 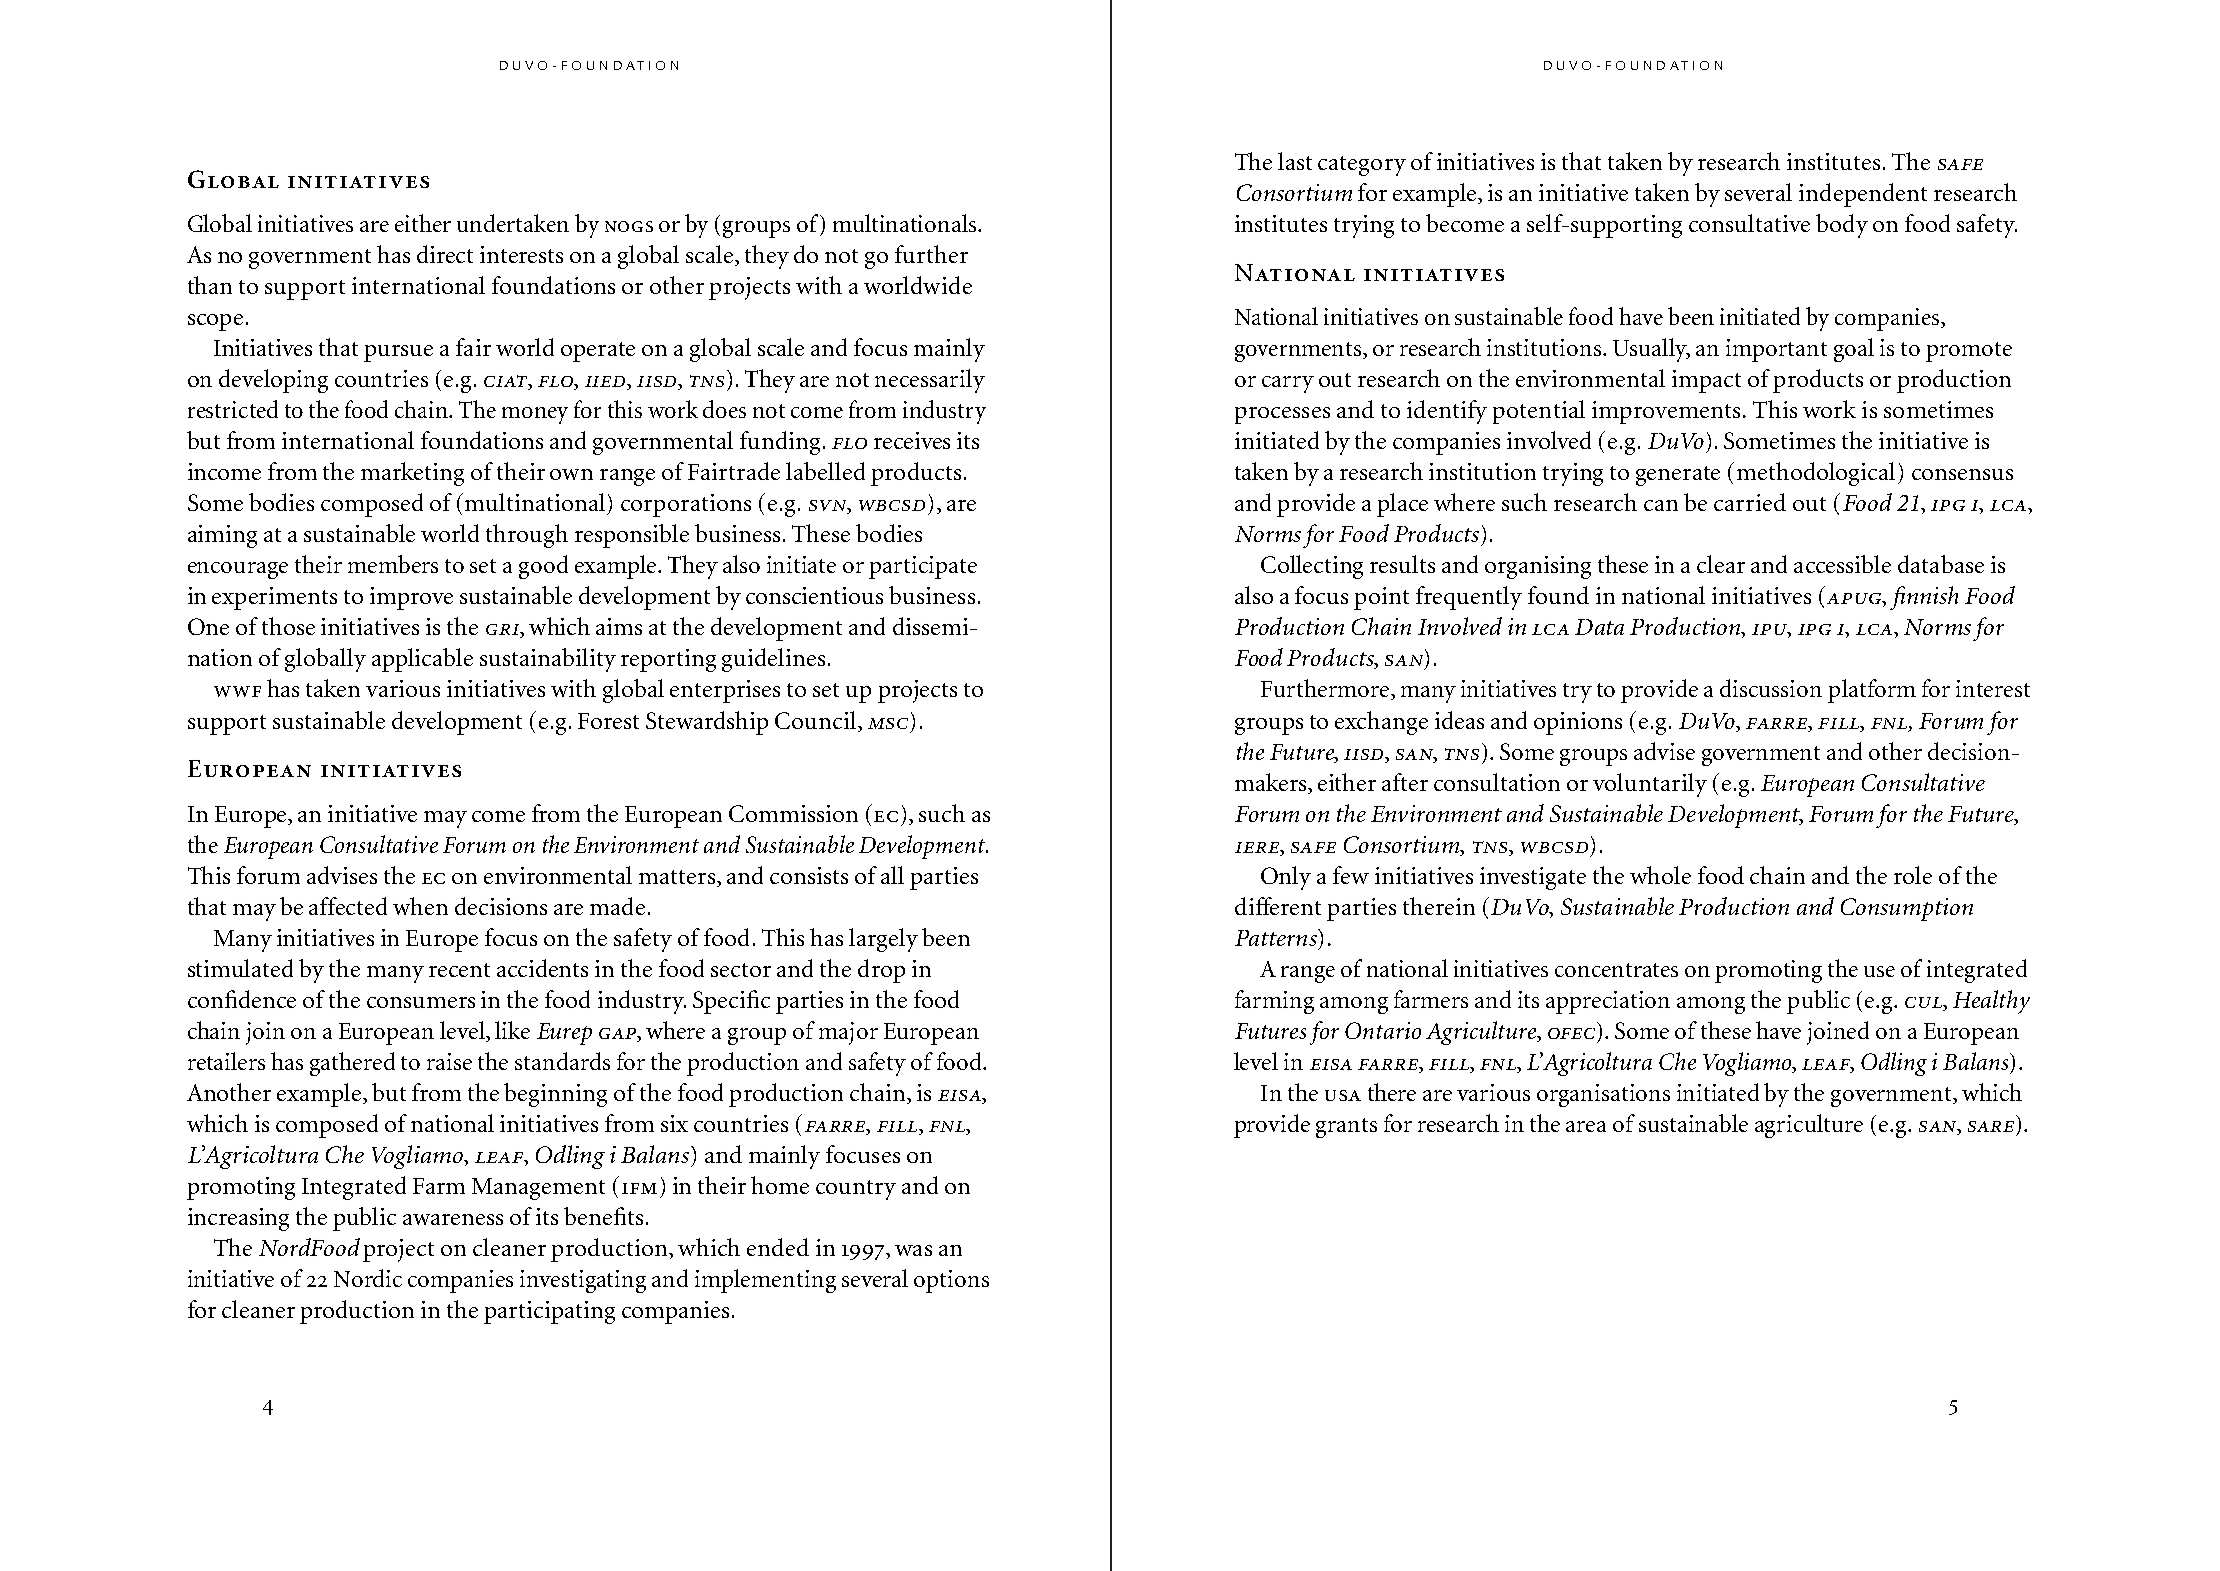 I want to click on Forest, so click(x=608, y=721).
